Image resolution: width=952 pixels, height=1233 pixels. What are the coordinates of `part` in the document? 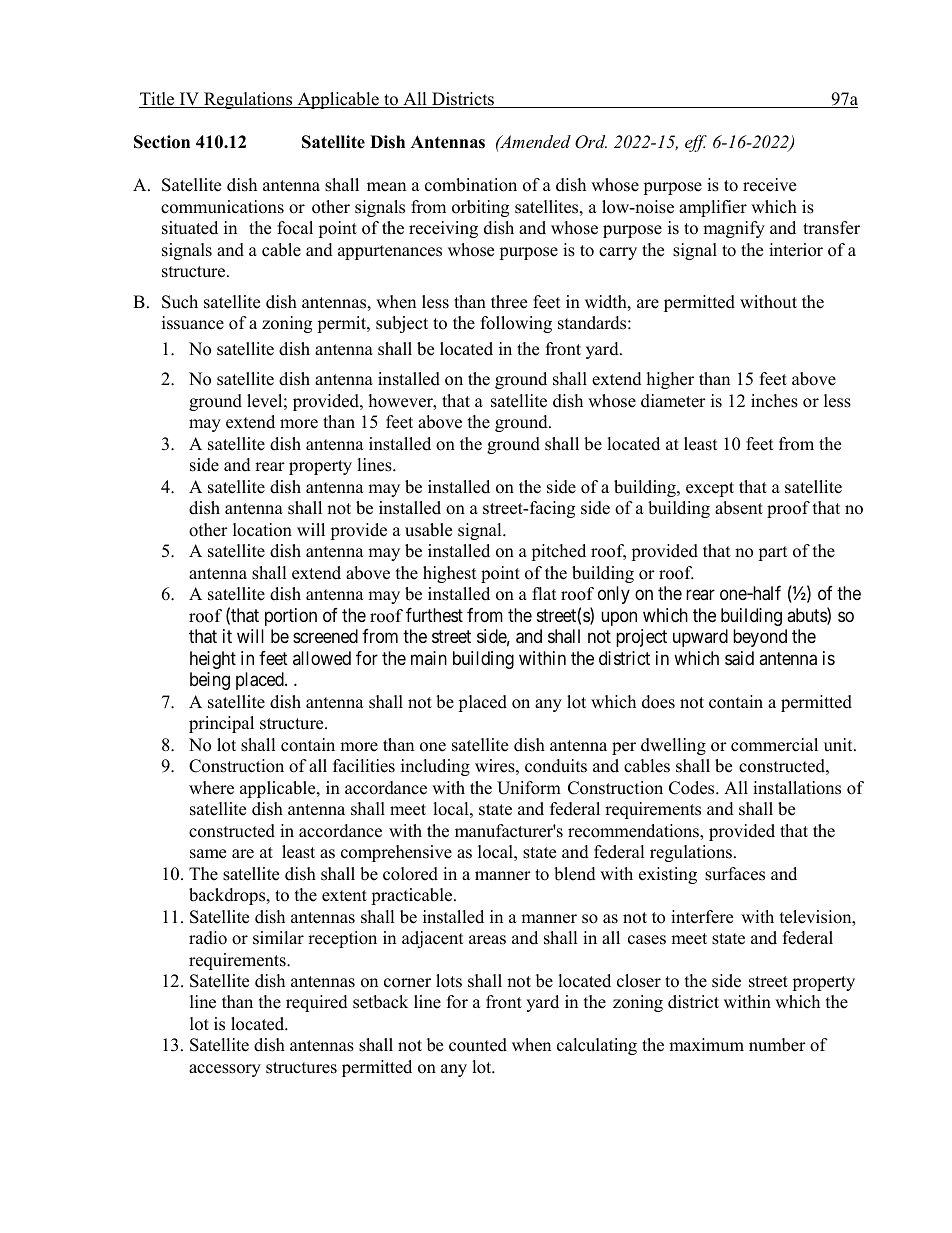 It's located at (773, 553).
